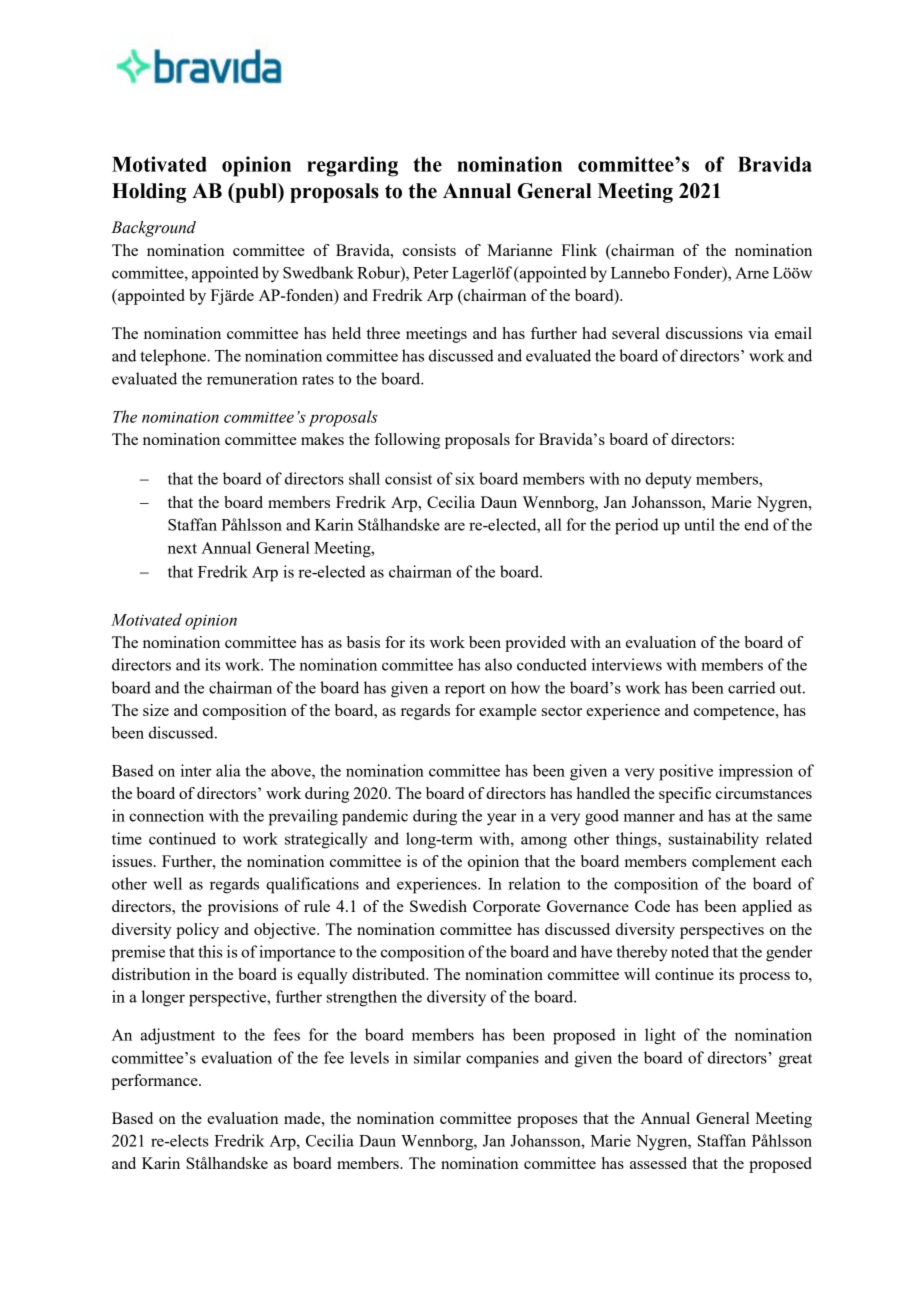  What do you see at coordinates (519, 250) in the document?
I see `Marianne` at bounding box center [519, 250].
